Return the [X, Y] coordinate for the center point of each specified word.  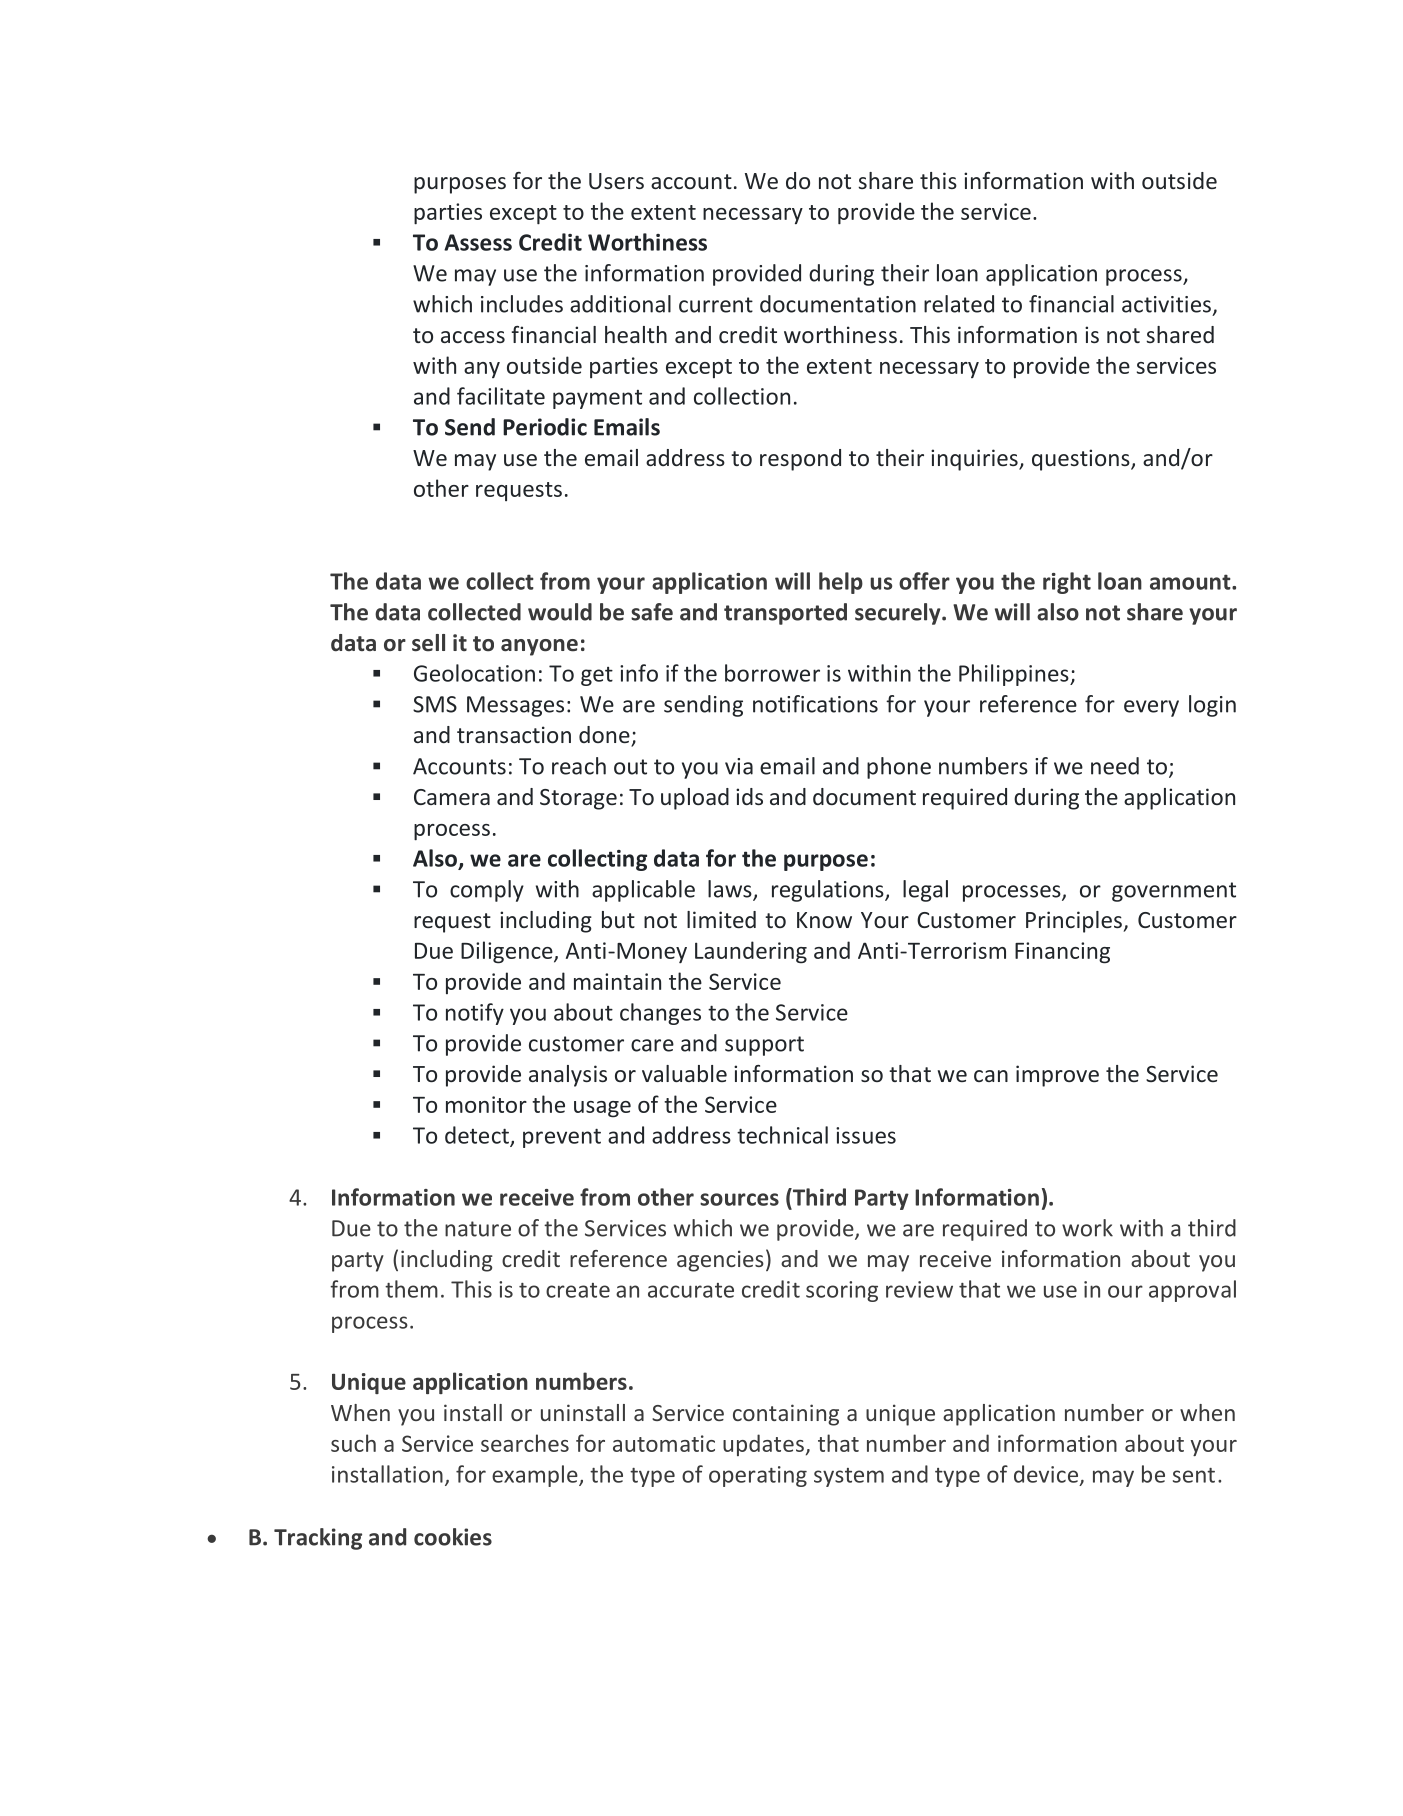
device [1047, 1475]
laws [731, 890]
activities [1166, 304]
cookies [453, 1537]
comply [487, 891]
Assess [478, 242]
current [716, 305]
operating [758, 1476]
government [1174, 892]
